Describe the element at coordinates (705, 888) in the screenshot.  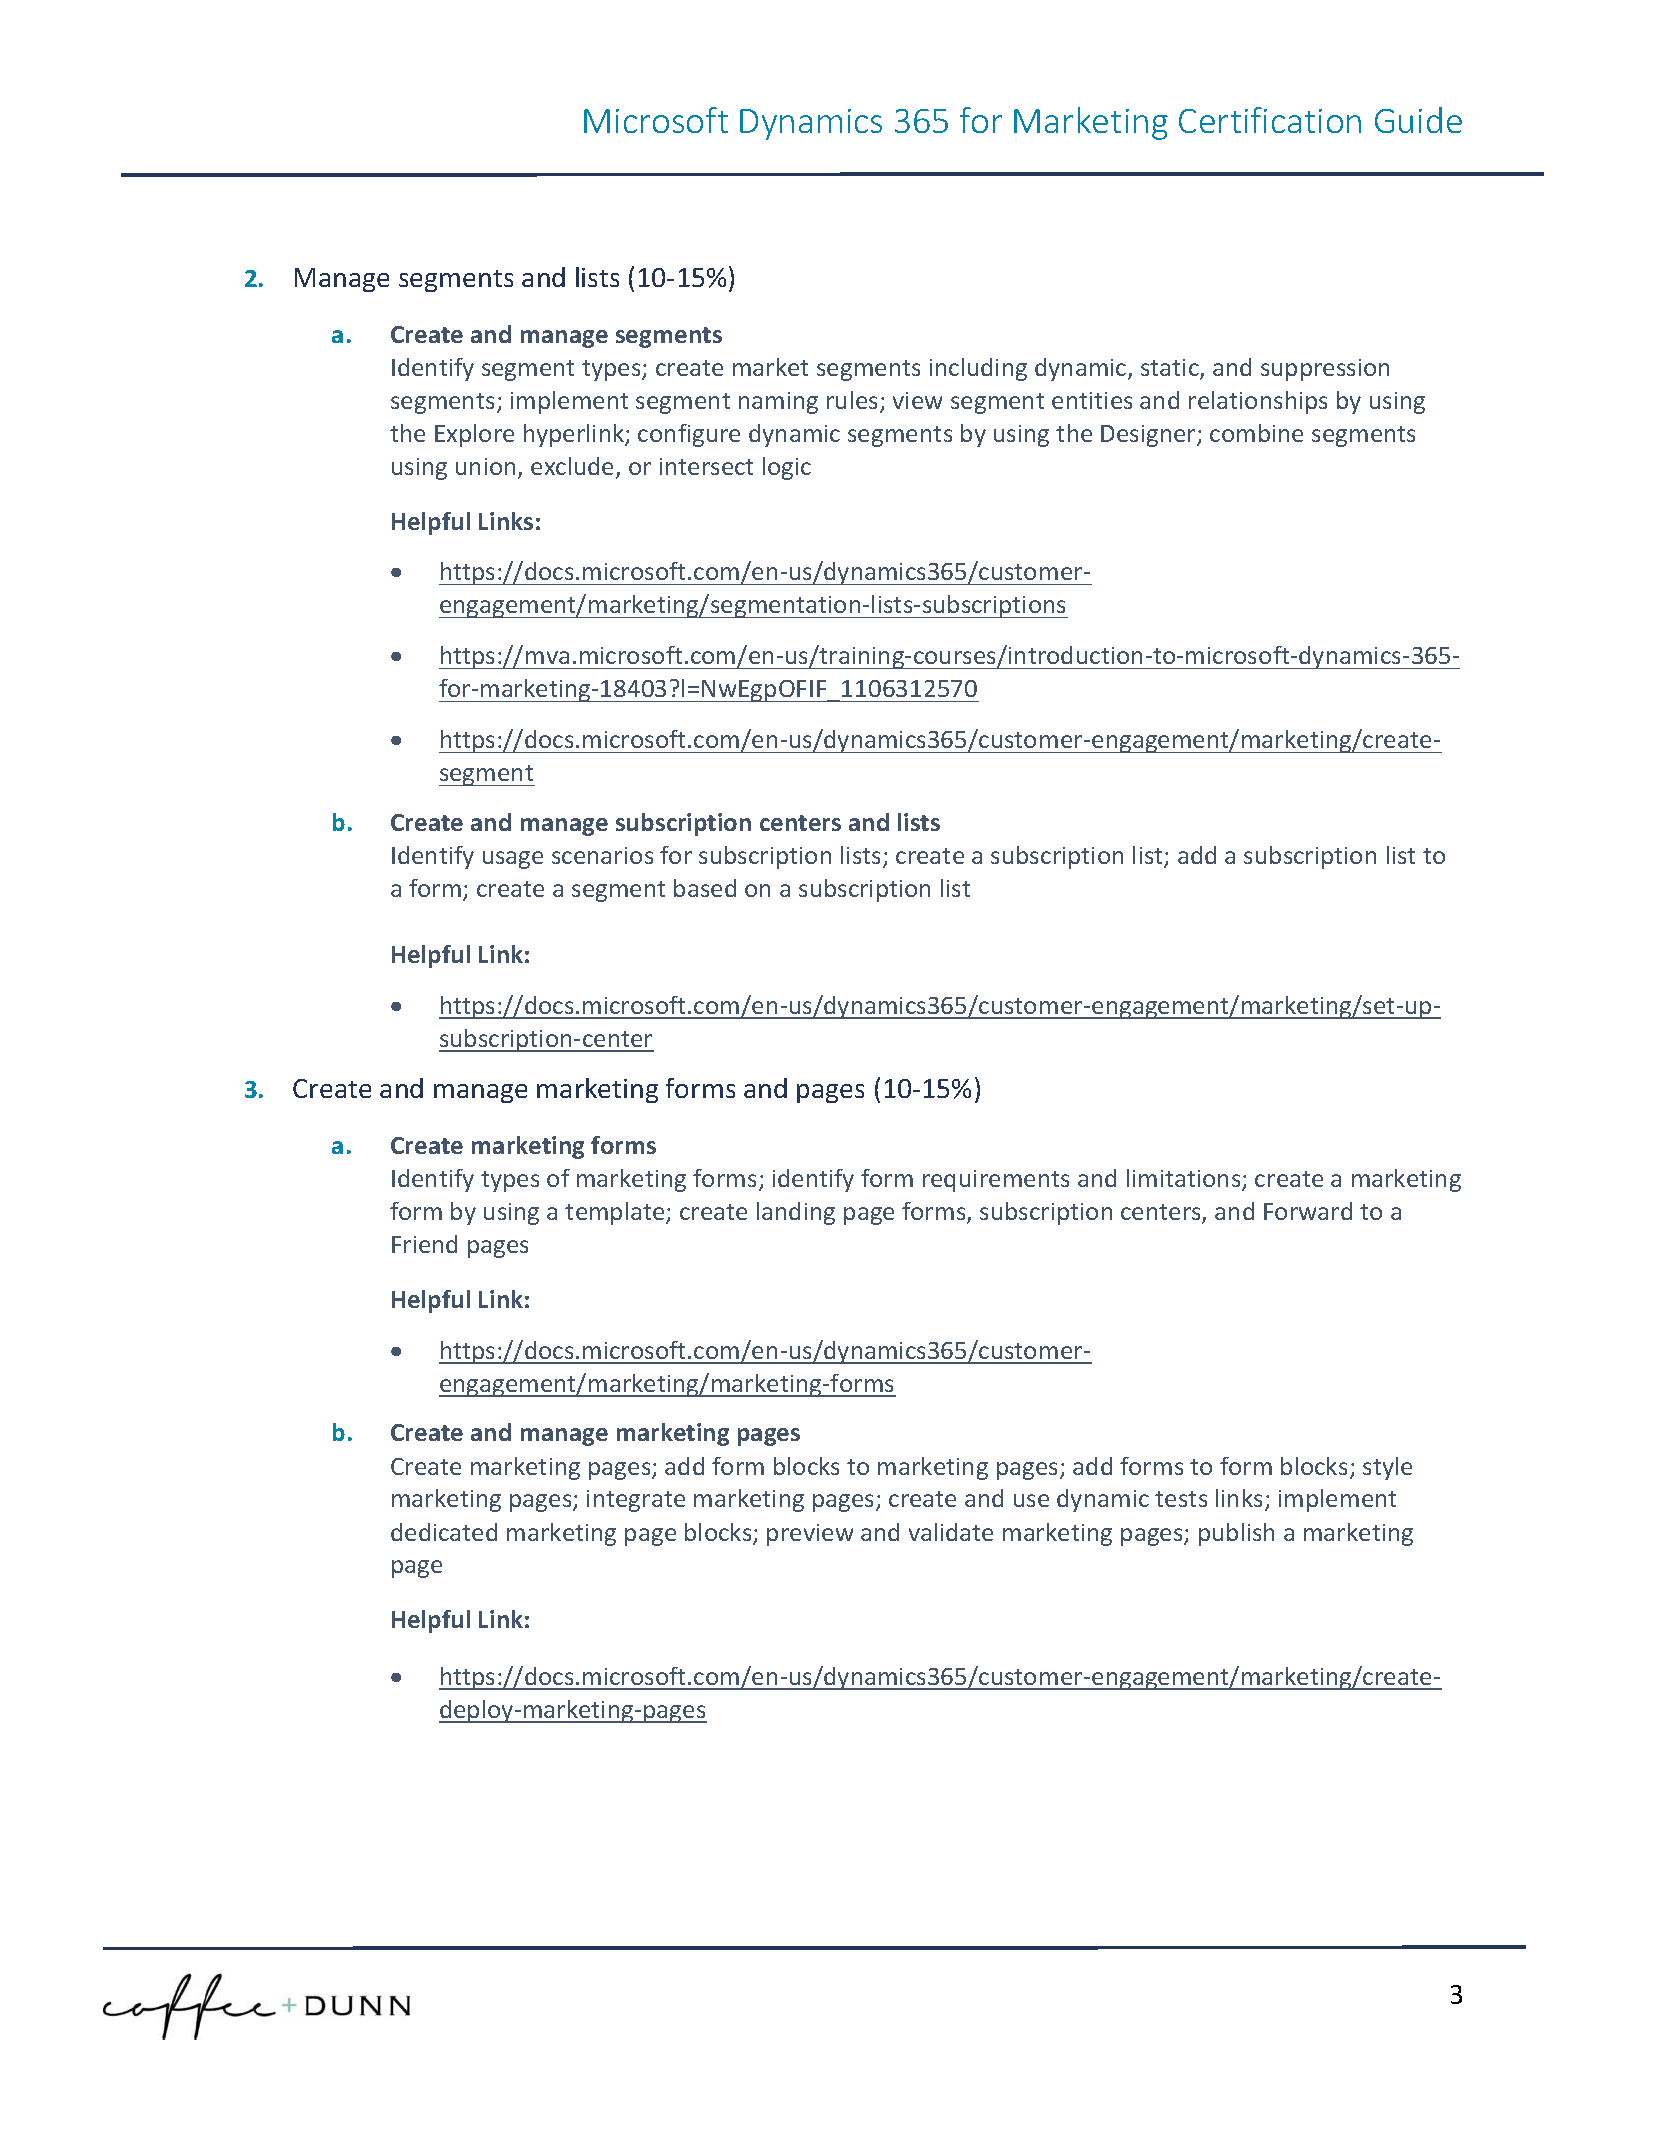
I see `based` at that location.
